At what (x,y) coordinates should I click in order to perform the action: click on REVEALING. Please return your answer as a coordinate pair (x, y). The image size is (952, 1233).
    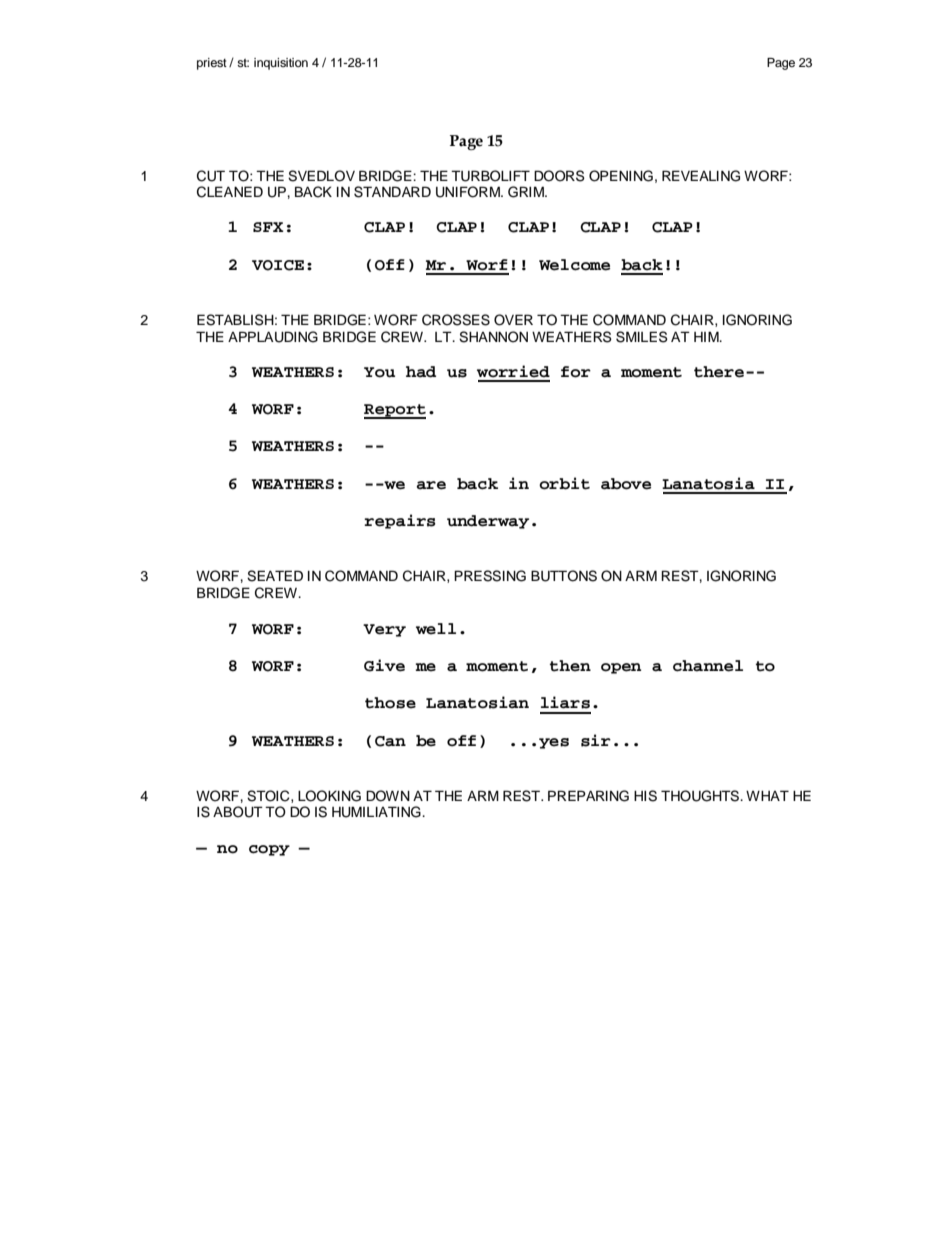
    Looking at the image, I should click on (701, 176).
